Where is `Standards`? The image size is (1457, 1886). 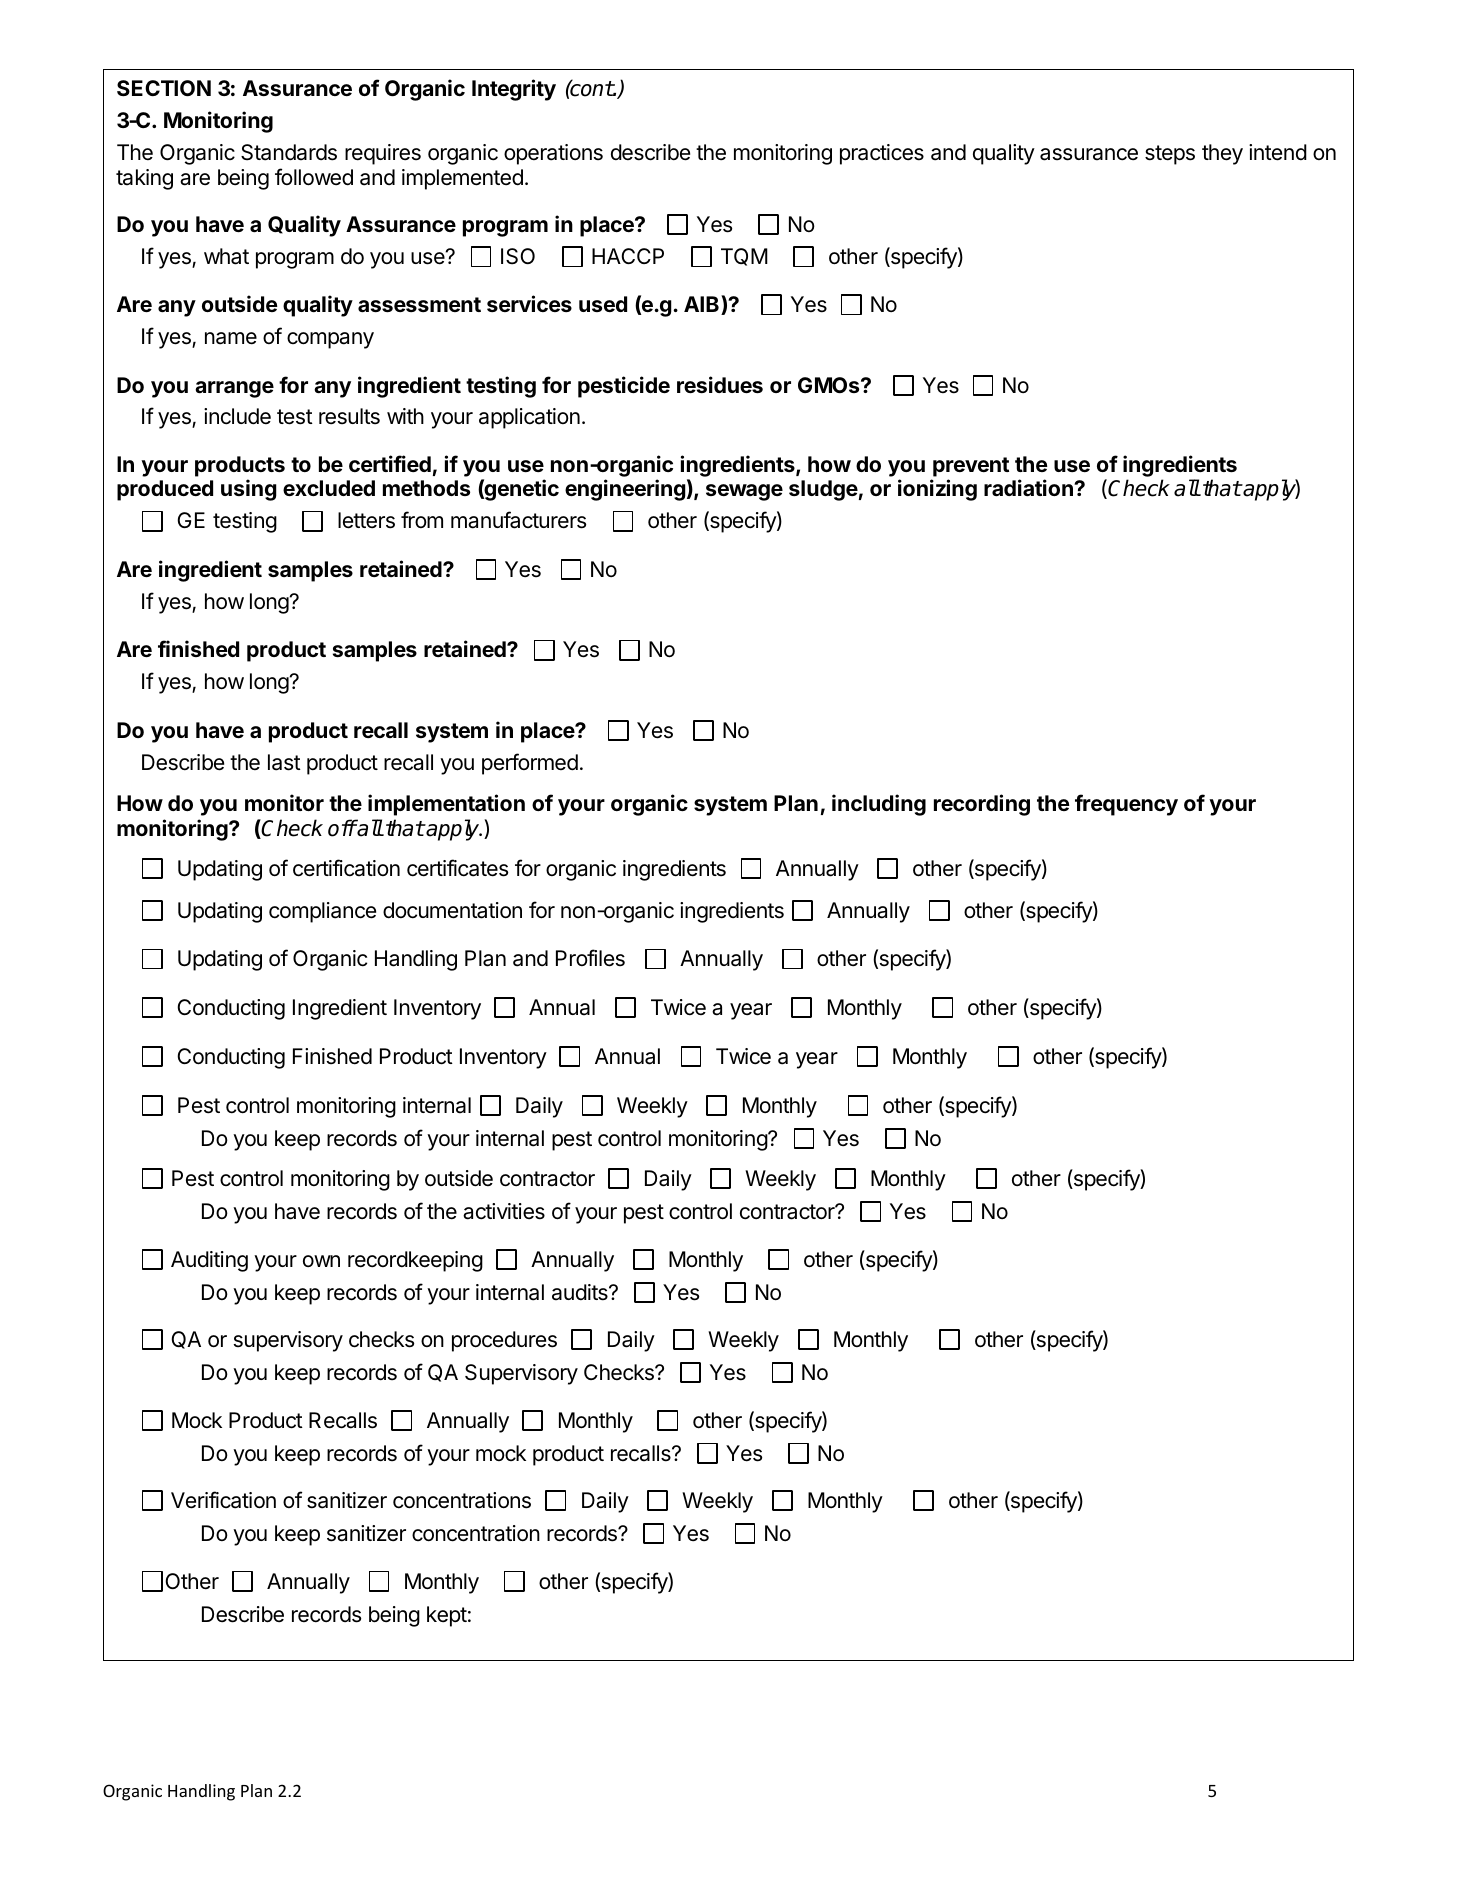
Standards is located at coordinates (289, 152).
